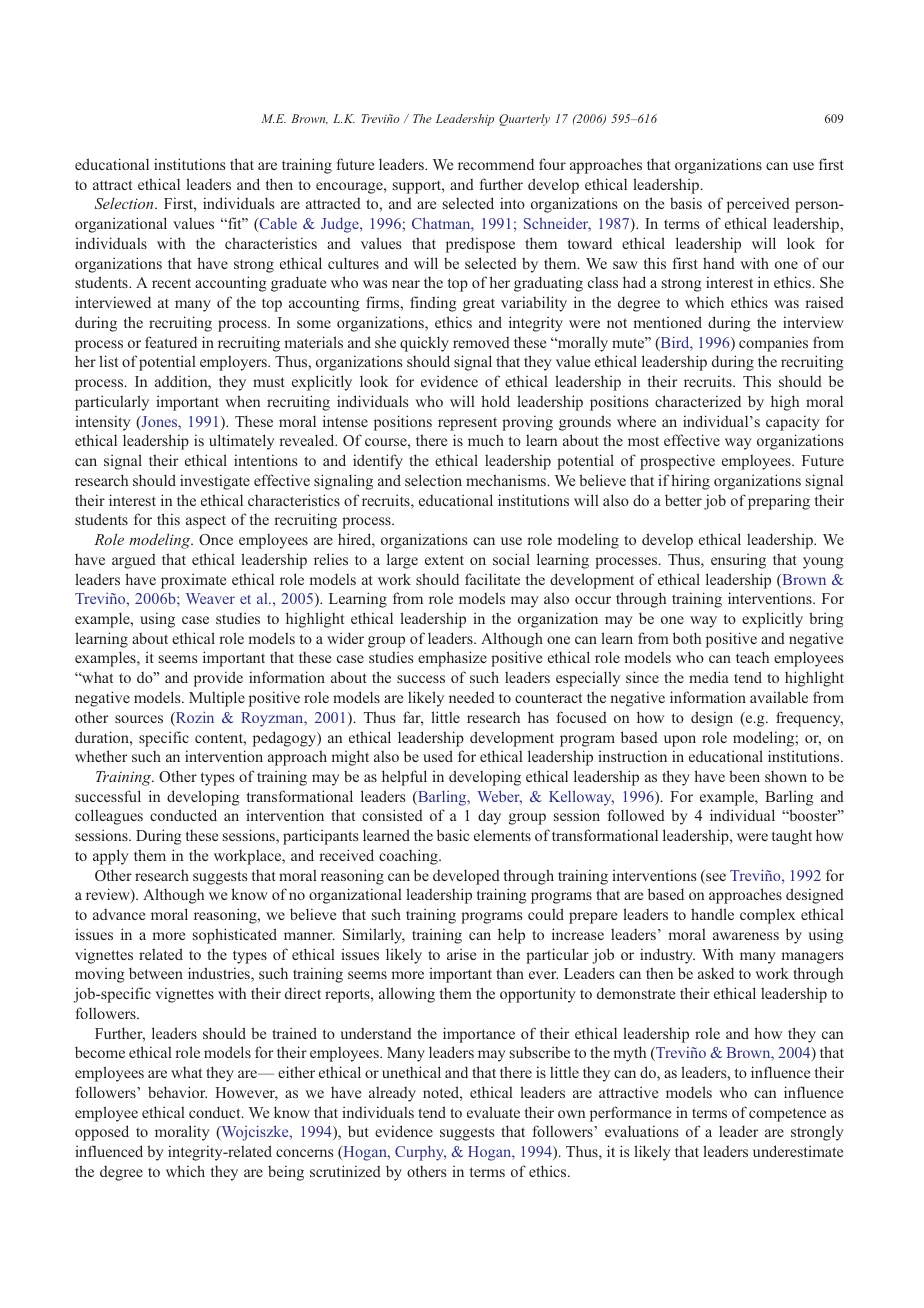  I want to click on been, so click(744, 776).
